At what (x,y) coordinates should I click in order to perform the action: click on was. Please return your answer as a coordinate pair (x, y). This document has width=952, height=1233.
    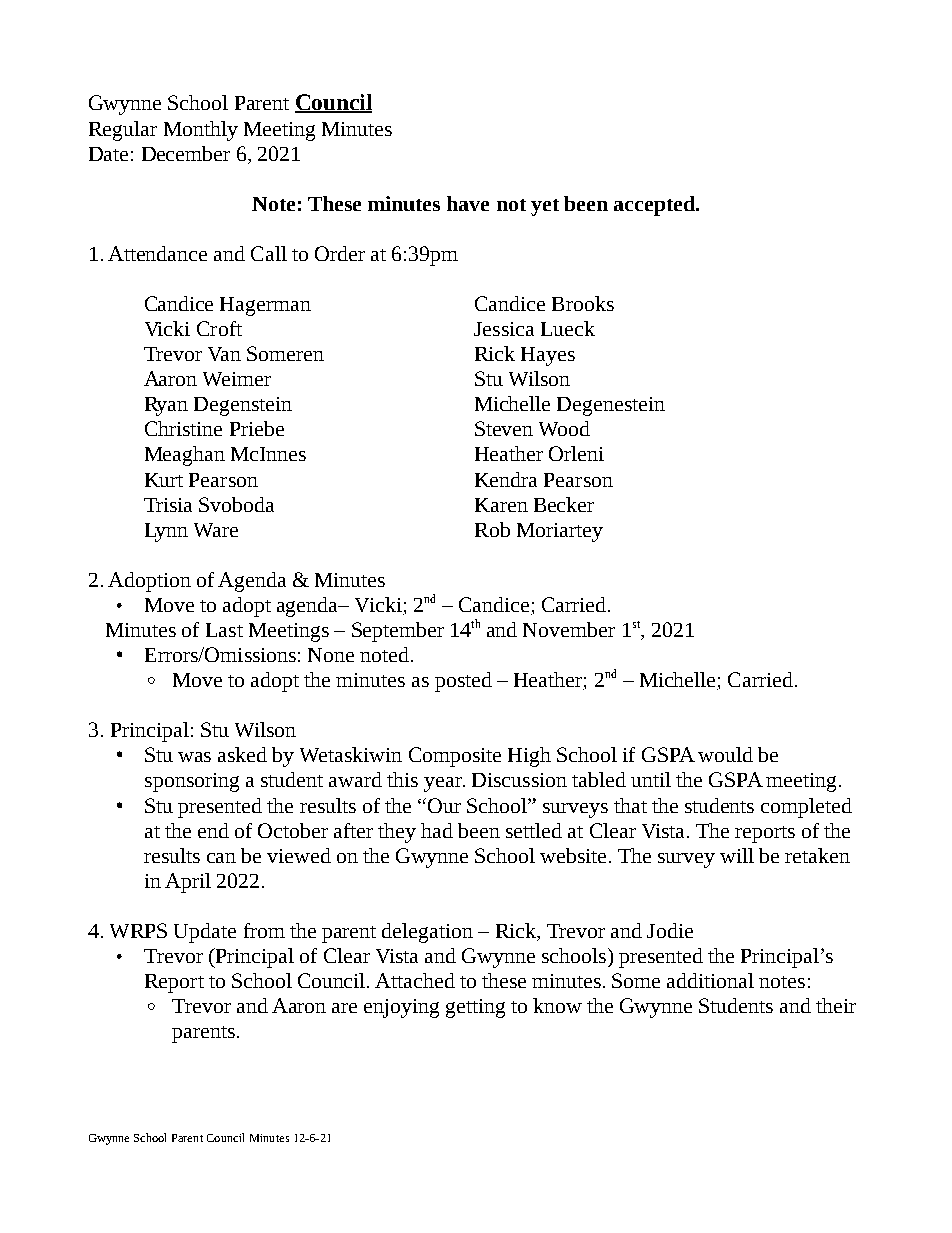
    Looking at the image, I should click on (194, 757).
